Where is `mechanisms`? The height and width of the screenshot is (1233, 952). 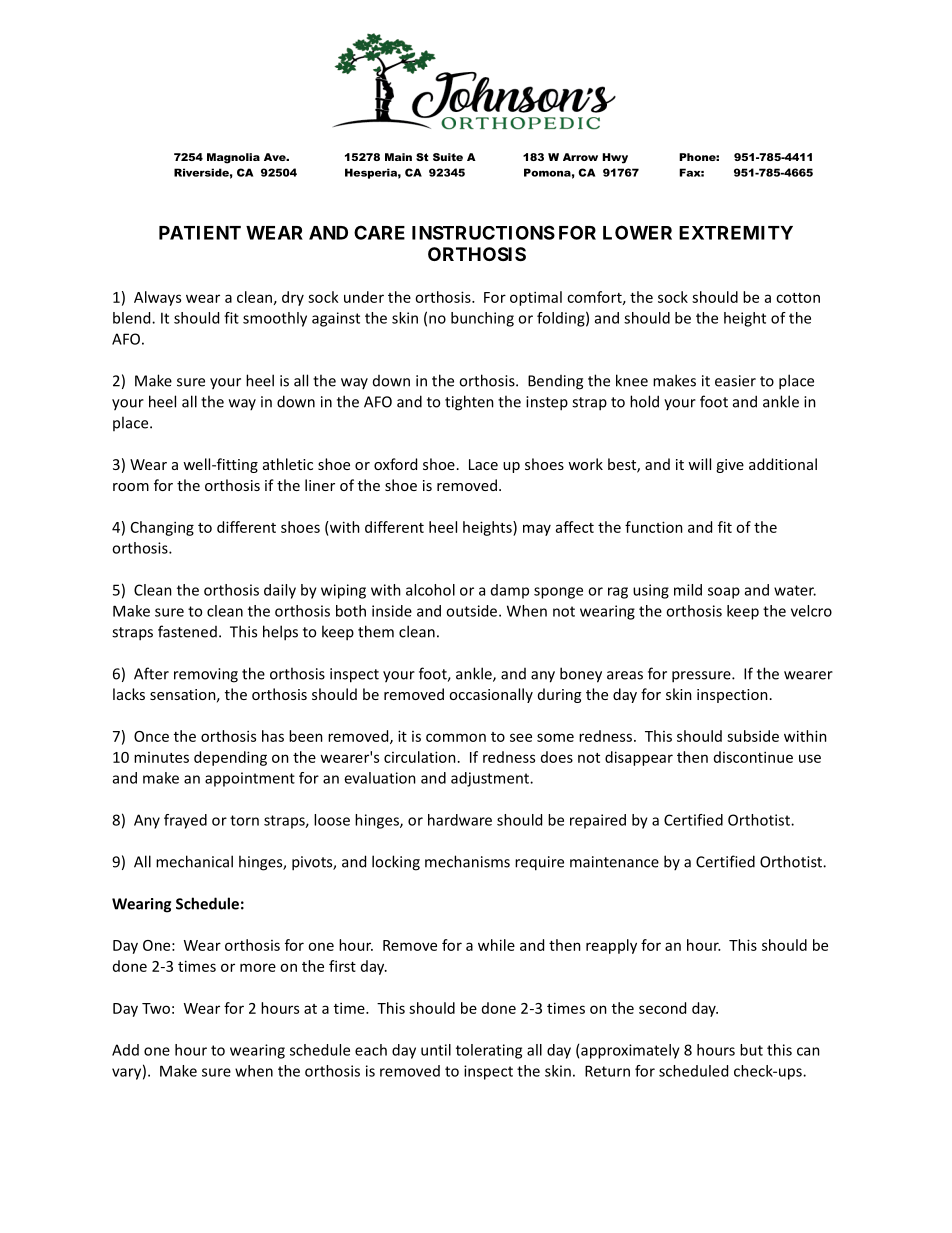
mechanisms is located at coordinates (467, 861).
